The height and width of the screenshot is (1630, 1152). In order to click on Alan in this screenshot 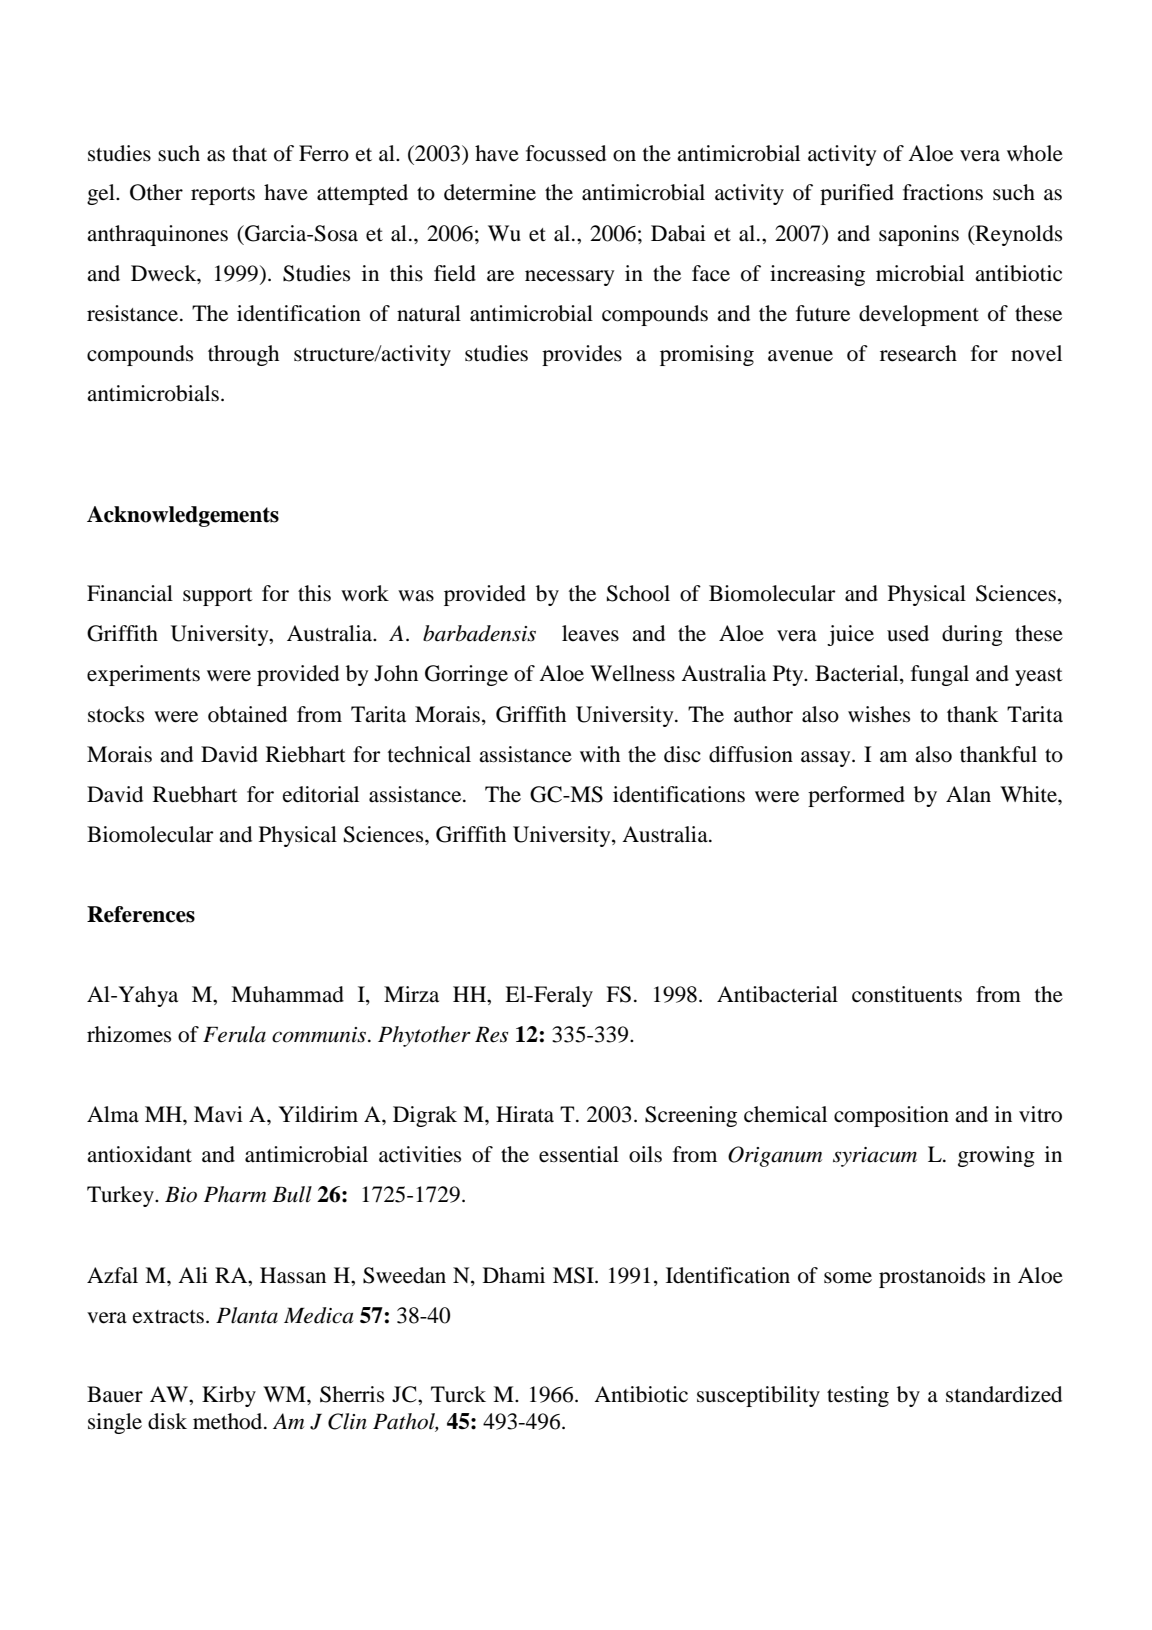, I will do `click(968, 794)`.
